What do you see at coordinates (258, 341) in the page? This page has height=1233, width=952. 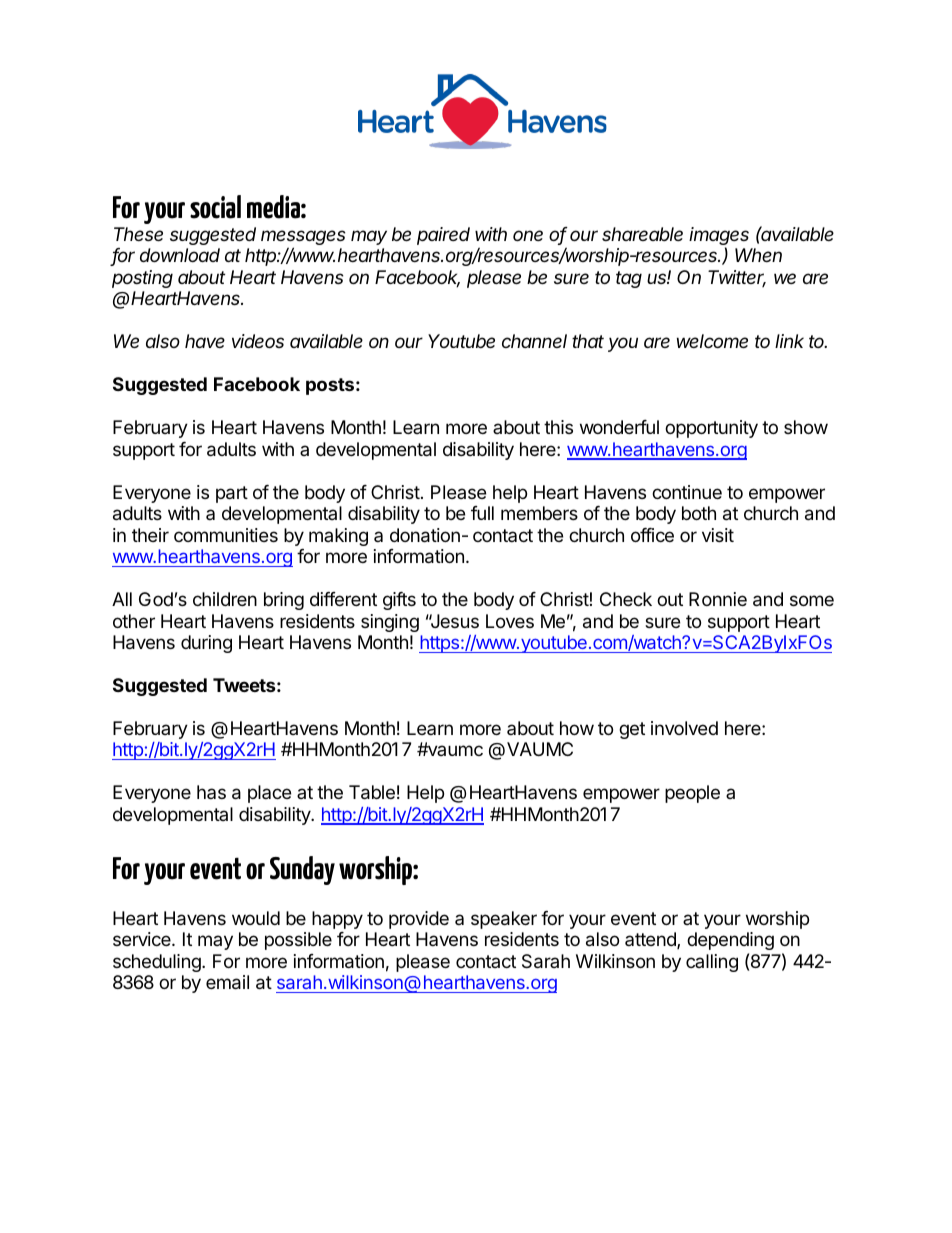 I see `videos` at bounding box center [258, 341].
